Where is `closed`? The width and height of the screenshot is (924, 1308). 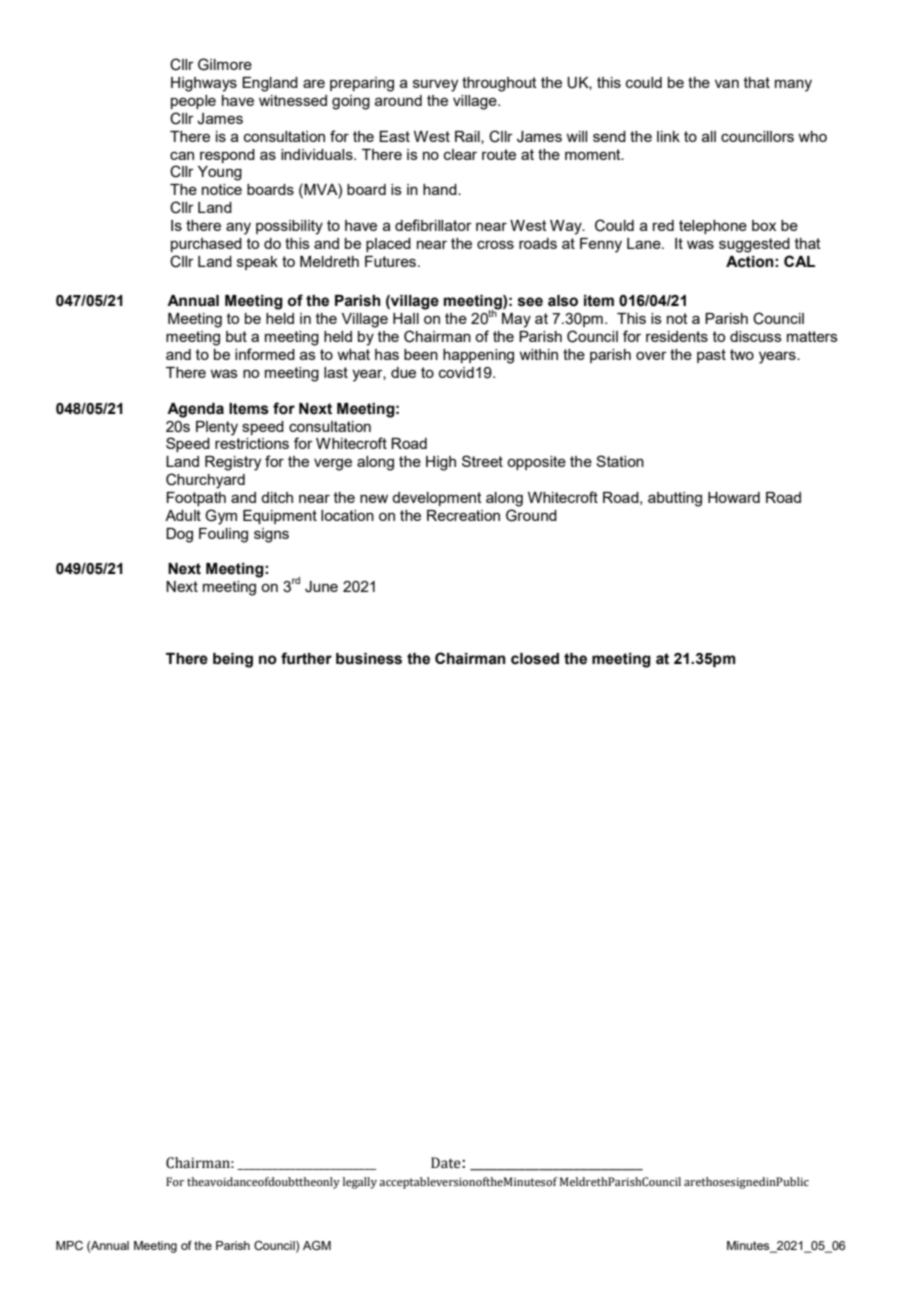 closed is located at coordinates (535, 659).
